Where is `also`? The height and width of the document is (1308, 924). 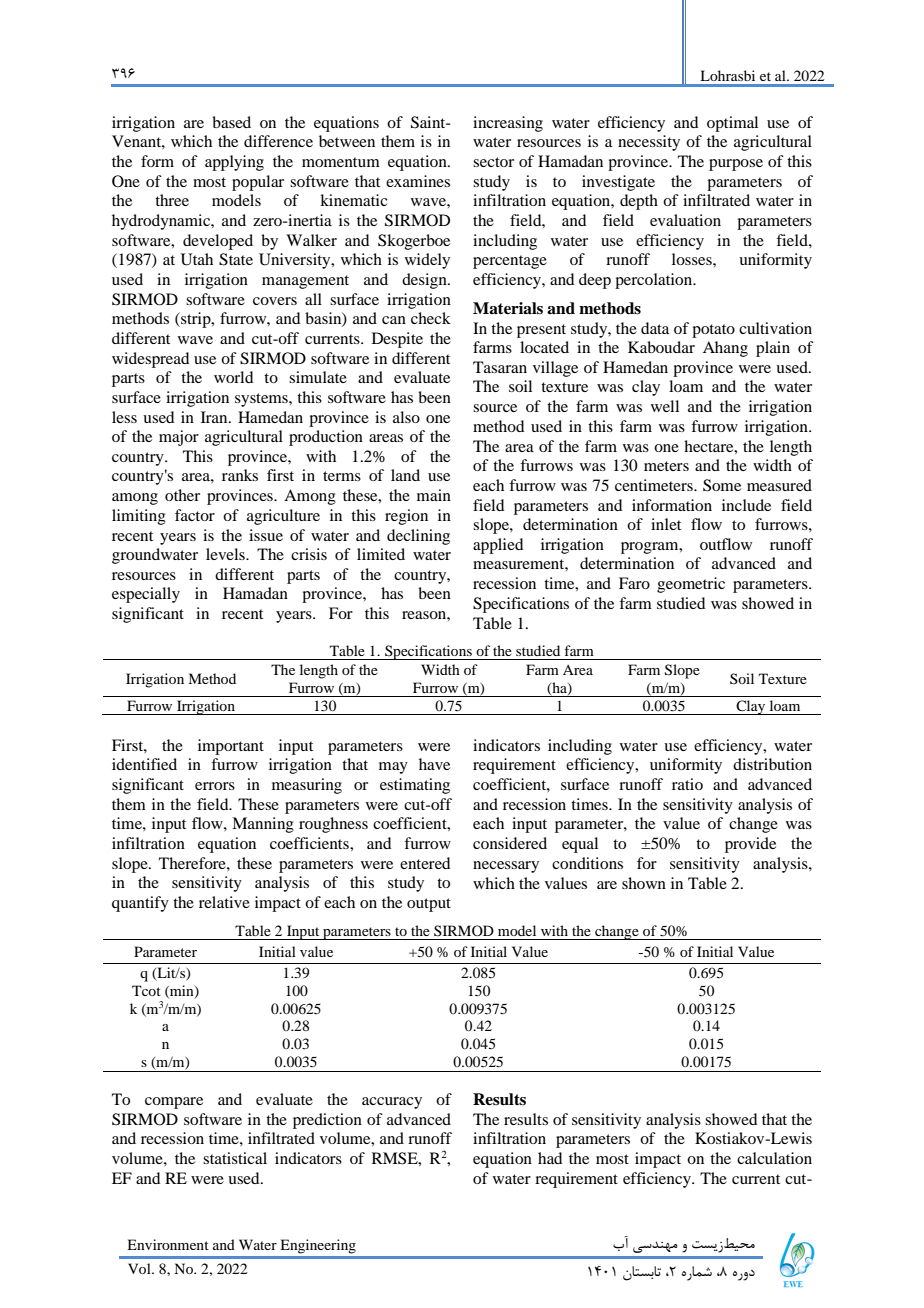
also is located at coordinates (406, 417).
